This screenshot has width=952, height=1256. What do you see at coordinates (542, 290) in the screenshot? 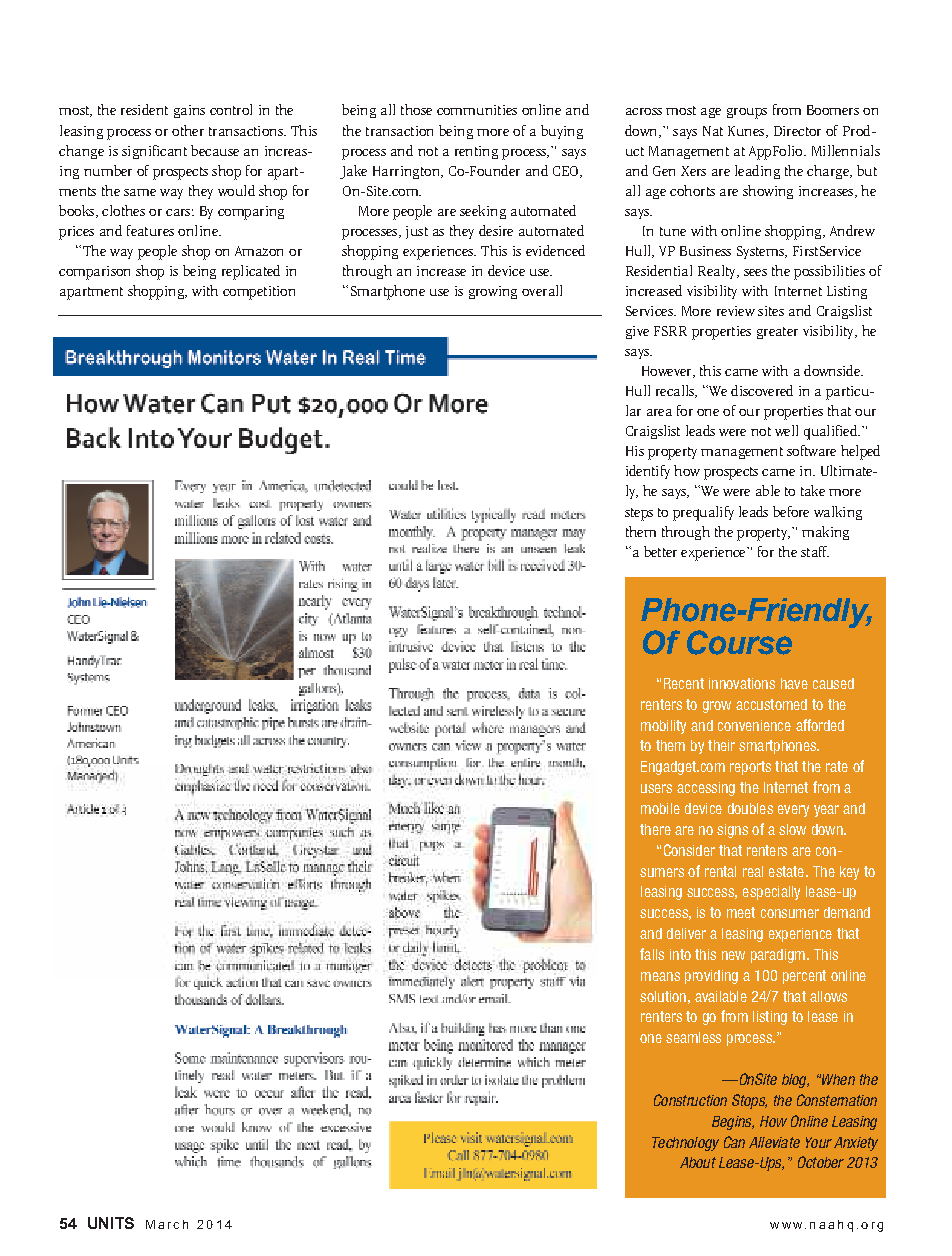
I see `overall` at bounding box center [542, 290].
